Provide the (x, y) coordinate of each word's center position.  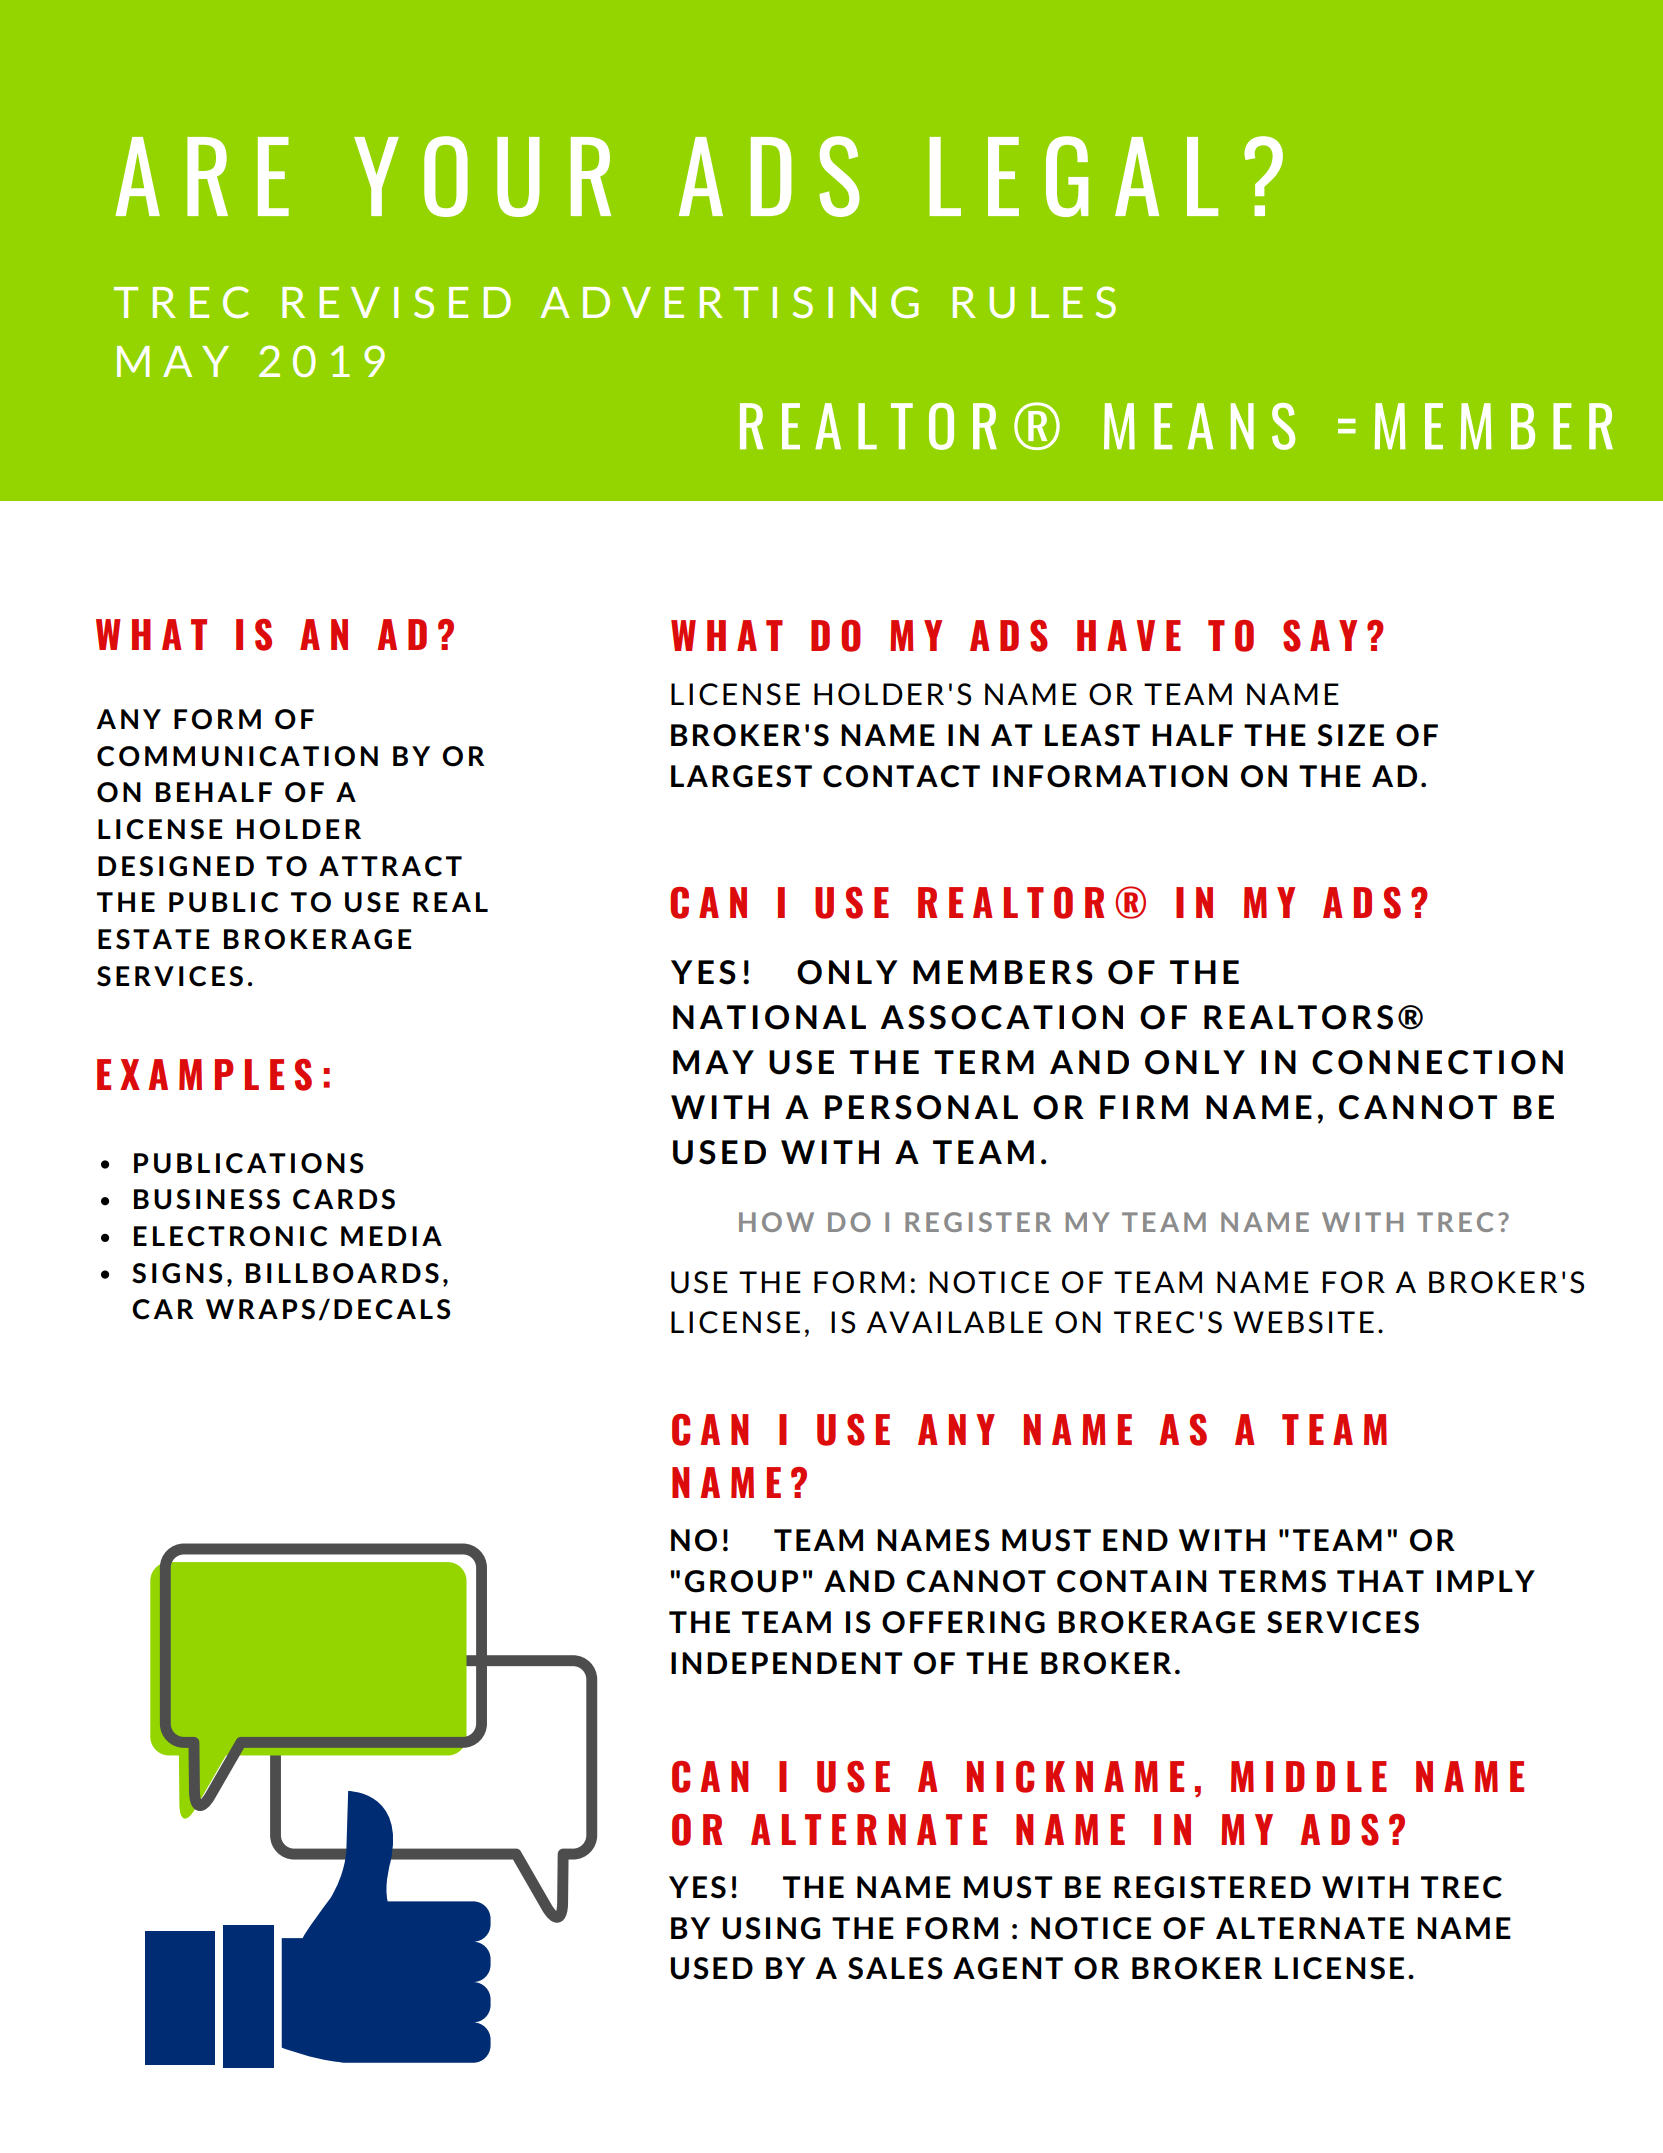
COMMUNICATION (237, 756)
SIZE (1350, 735)
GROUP (741, 1581)
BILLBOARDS (342, 1273)
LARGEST (741, 776)
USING (771, 1928)
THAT (1380, 1581)
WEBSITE (1303, 1322)
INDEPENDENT (786, 1663)
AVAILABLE (955, 1322)
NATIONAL (769, 1017)
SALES (895, 1968)
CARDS (344, 1199)
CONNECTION (1437, 1062)
